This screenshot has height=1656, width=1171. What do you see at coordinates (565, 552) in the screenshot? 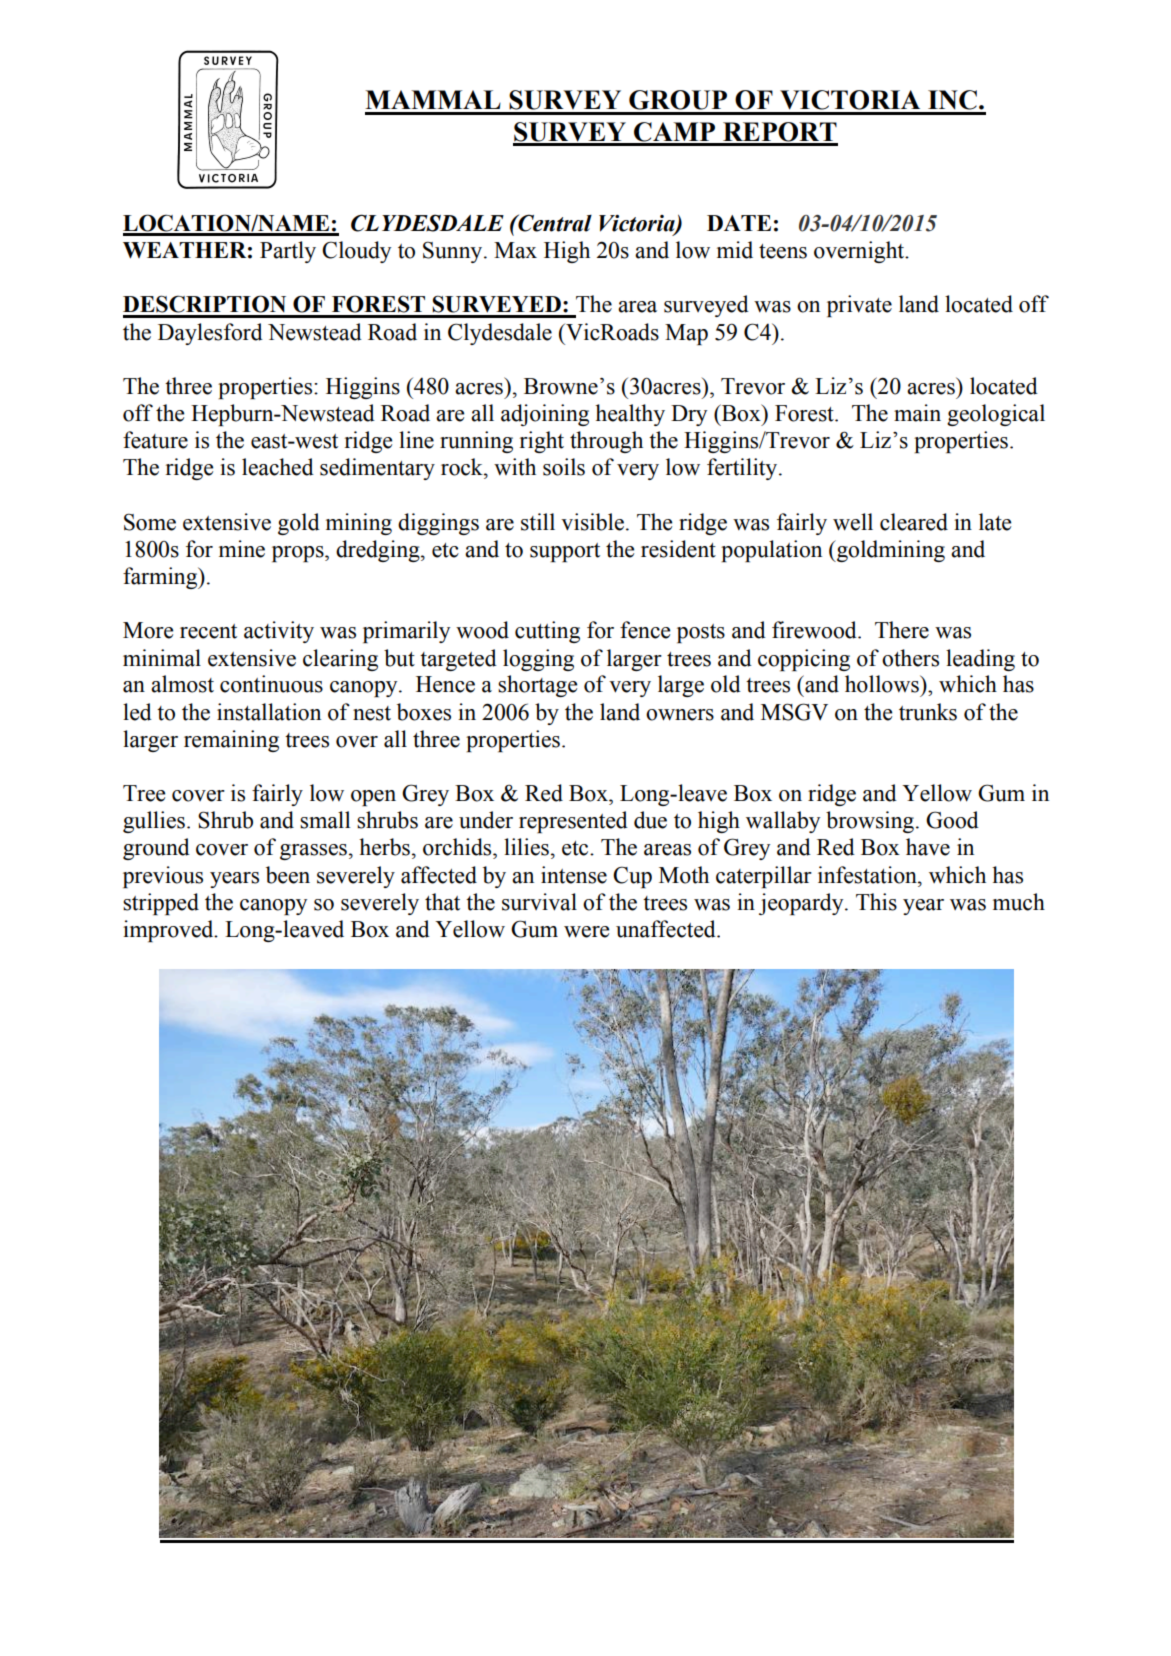
I see `support` at bounding box center [565, 552].
